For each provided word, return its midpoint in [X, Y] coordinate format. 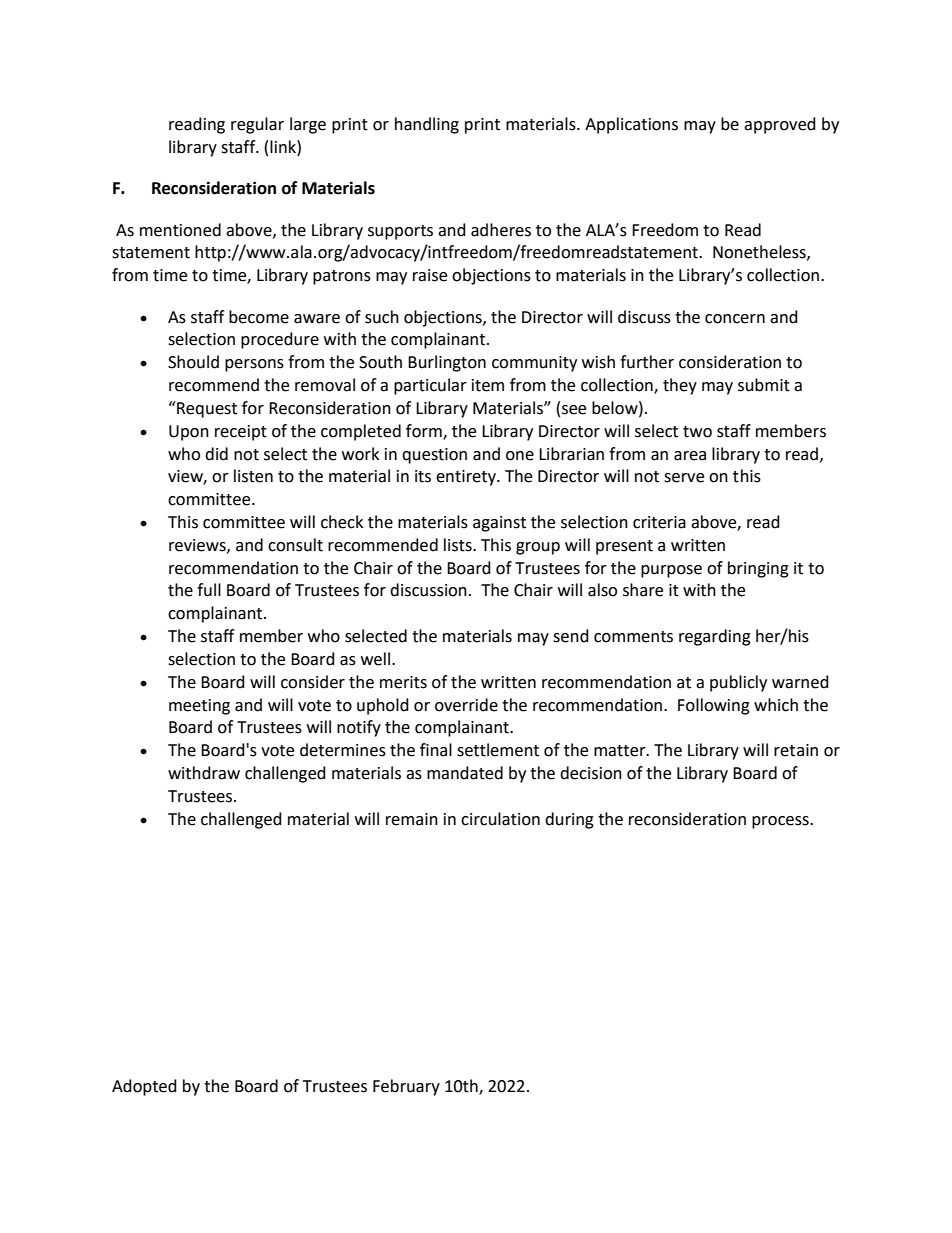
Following [714, 706]
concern [735, 319]
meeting [199, 707]
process [781, 822]
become [259, 317]
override [466, 705]
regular [257, 125]
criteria [659, 522]
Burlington [447, 363]
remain [412, 819]
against [499, 524]
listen [253, 476]
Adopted [144, 1087]
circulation [500, 819]
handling [427, 125]
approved [780, 125]
